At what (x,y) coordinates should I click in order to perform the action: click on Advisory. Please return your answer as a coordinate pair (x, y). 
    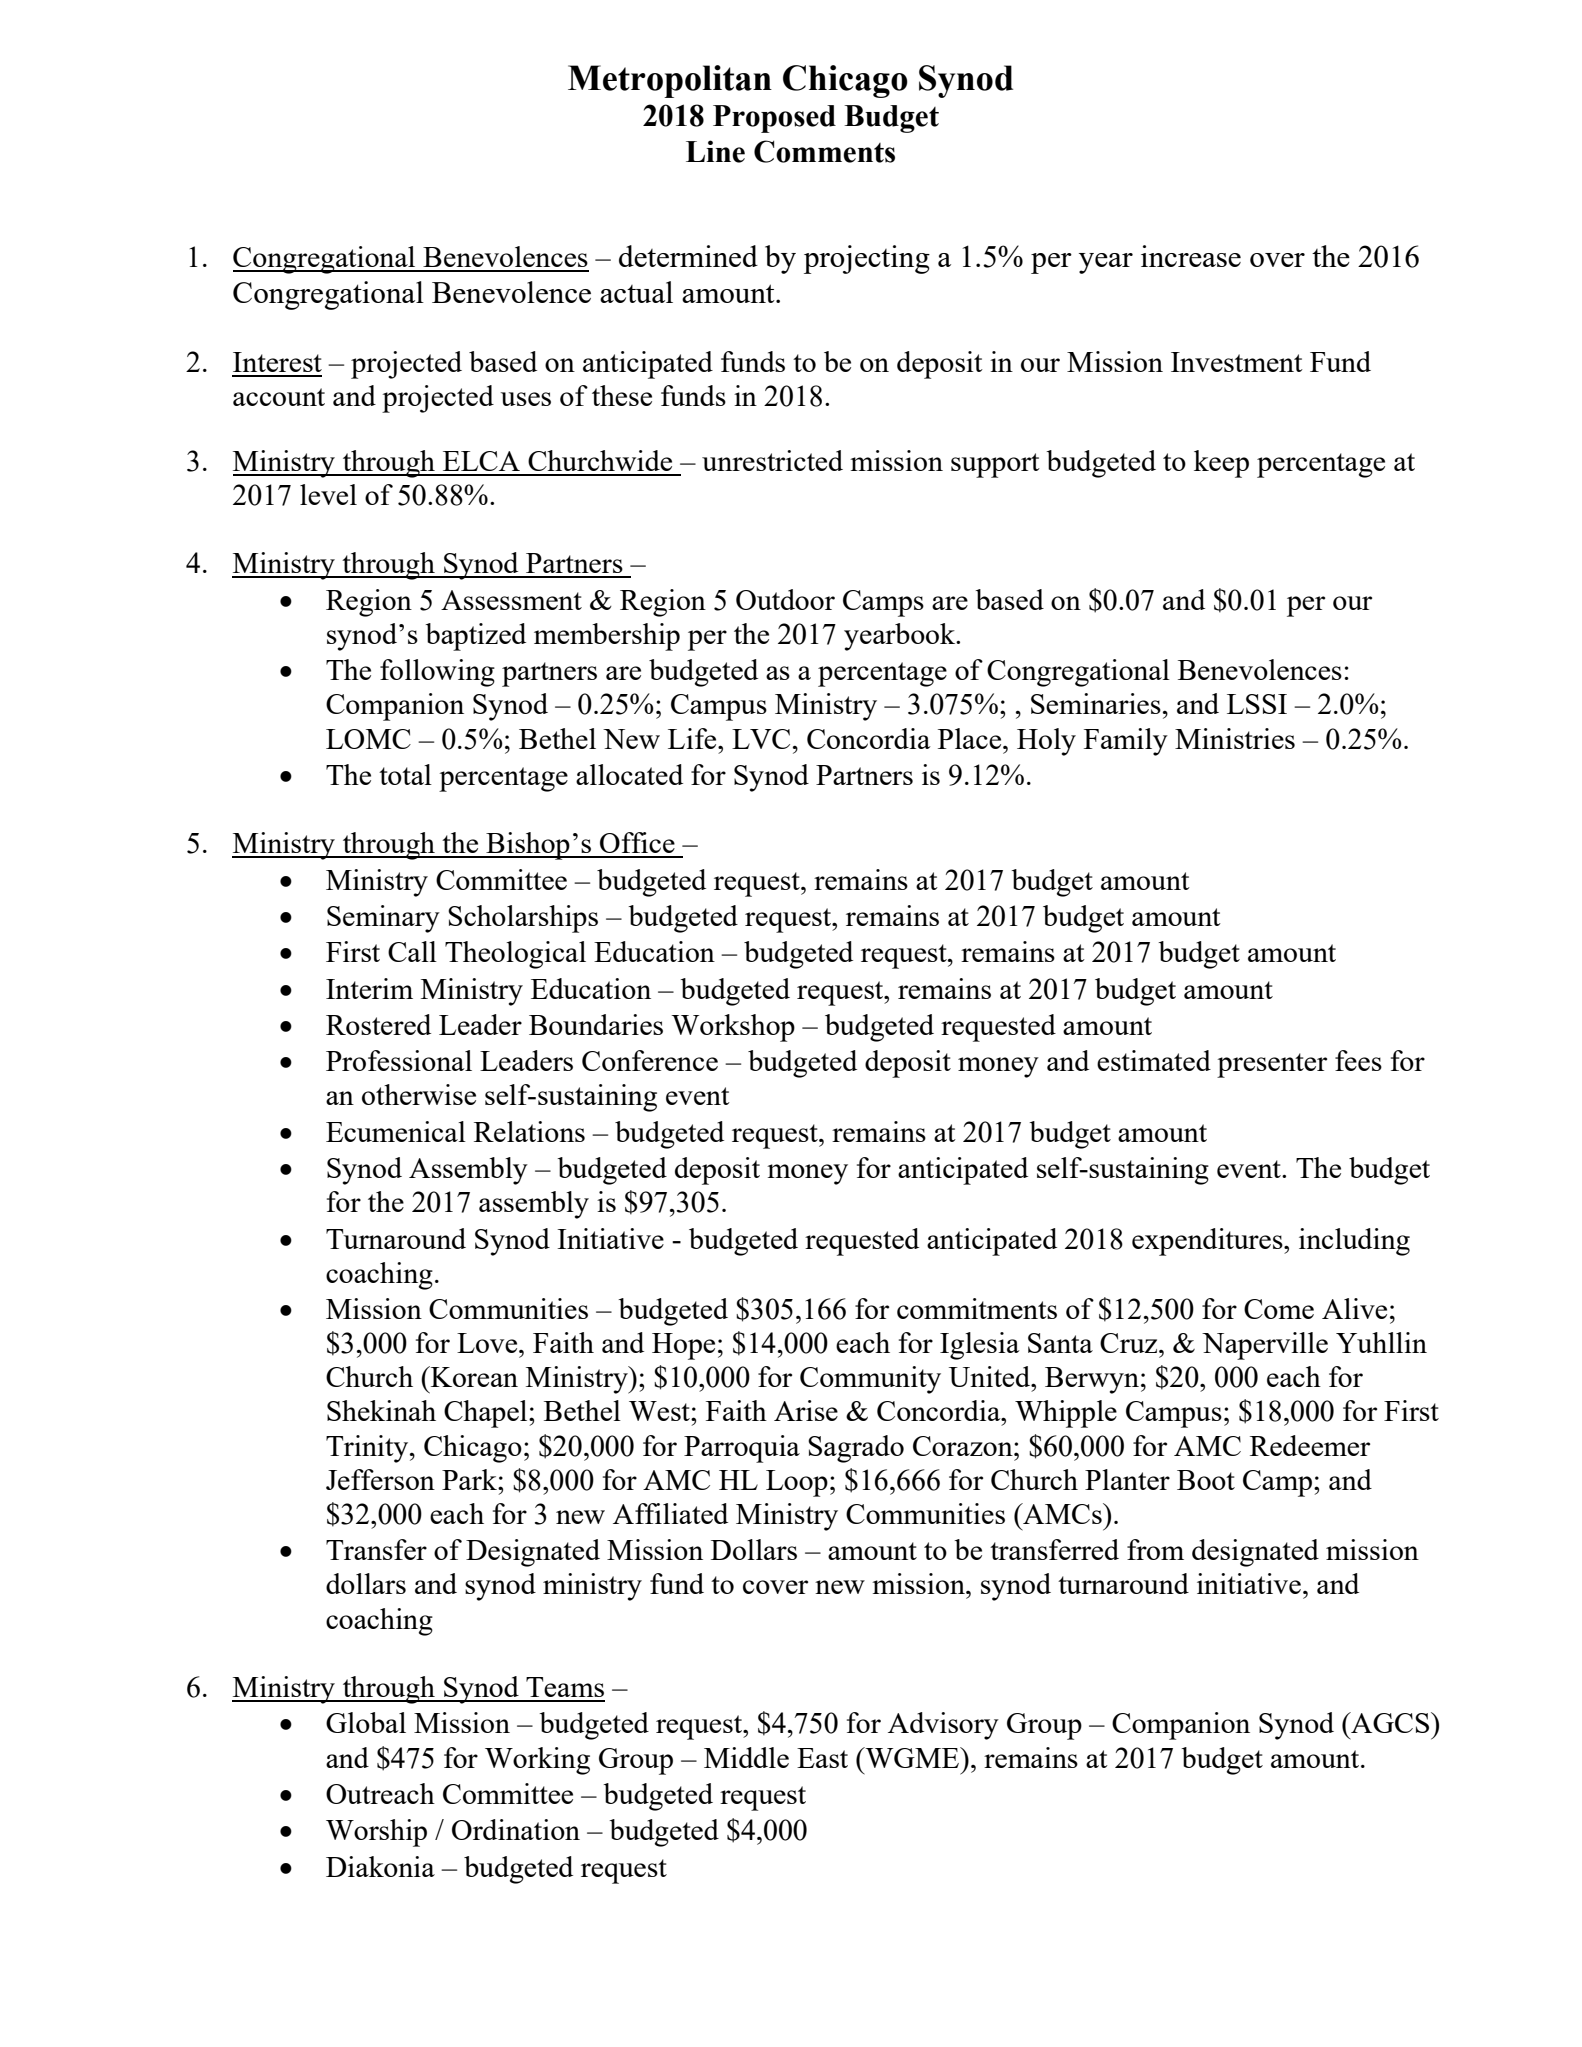
    Looking at the image, I should click on (943, 1726).
